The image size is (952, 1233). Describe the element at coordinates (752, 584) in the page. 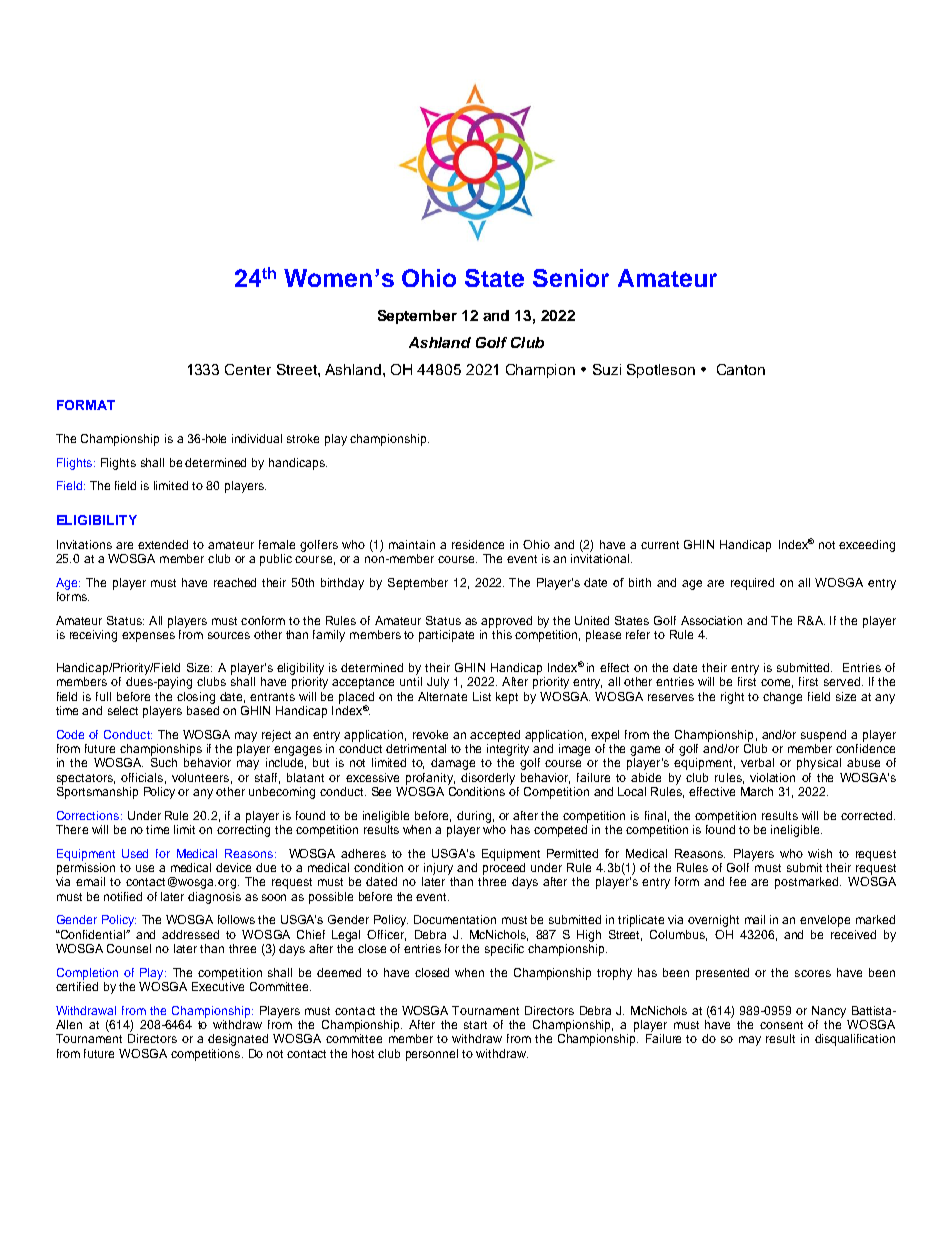

I see `required` at that location.
